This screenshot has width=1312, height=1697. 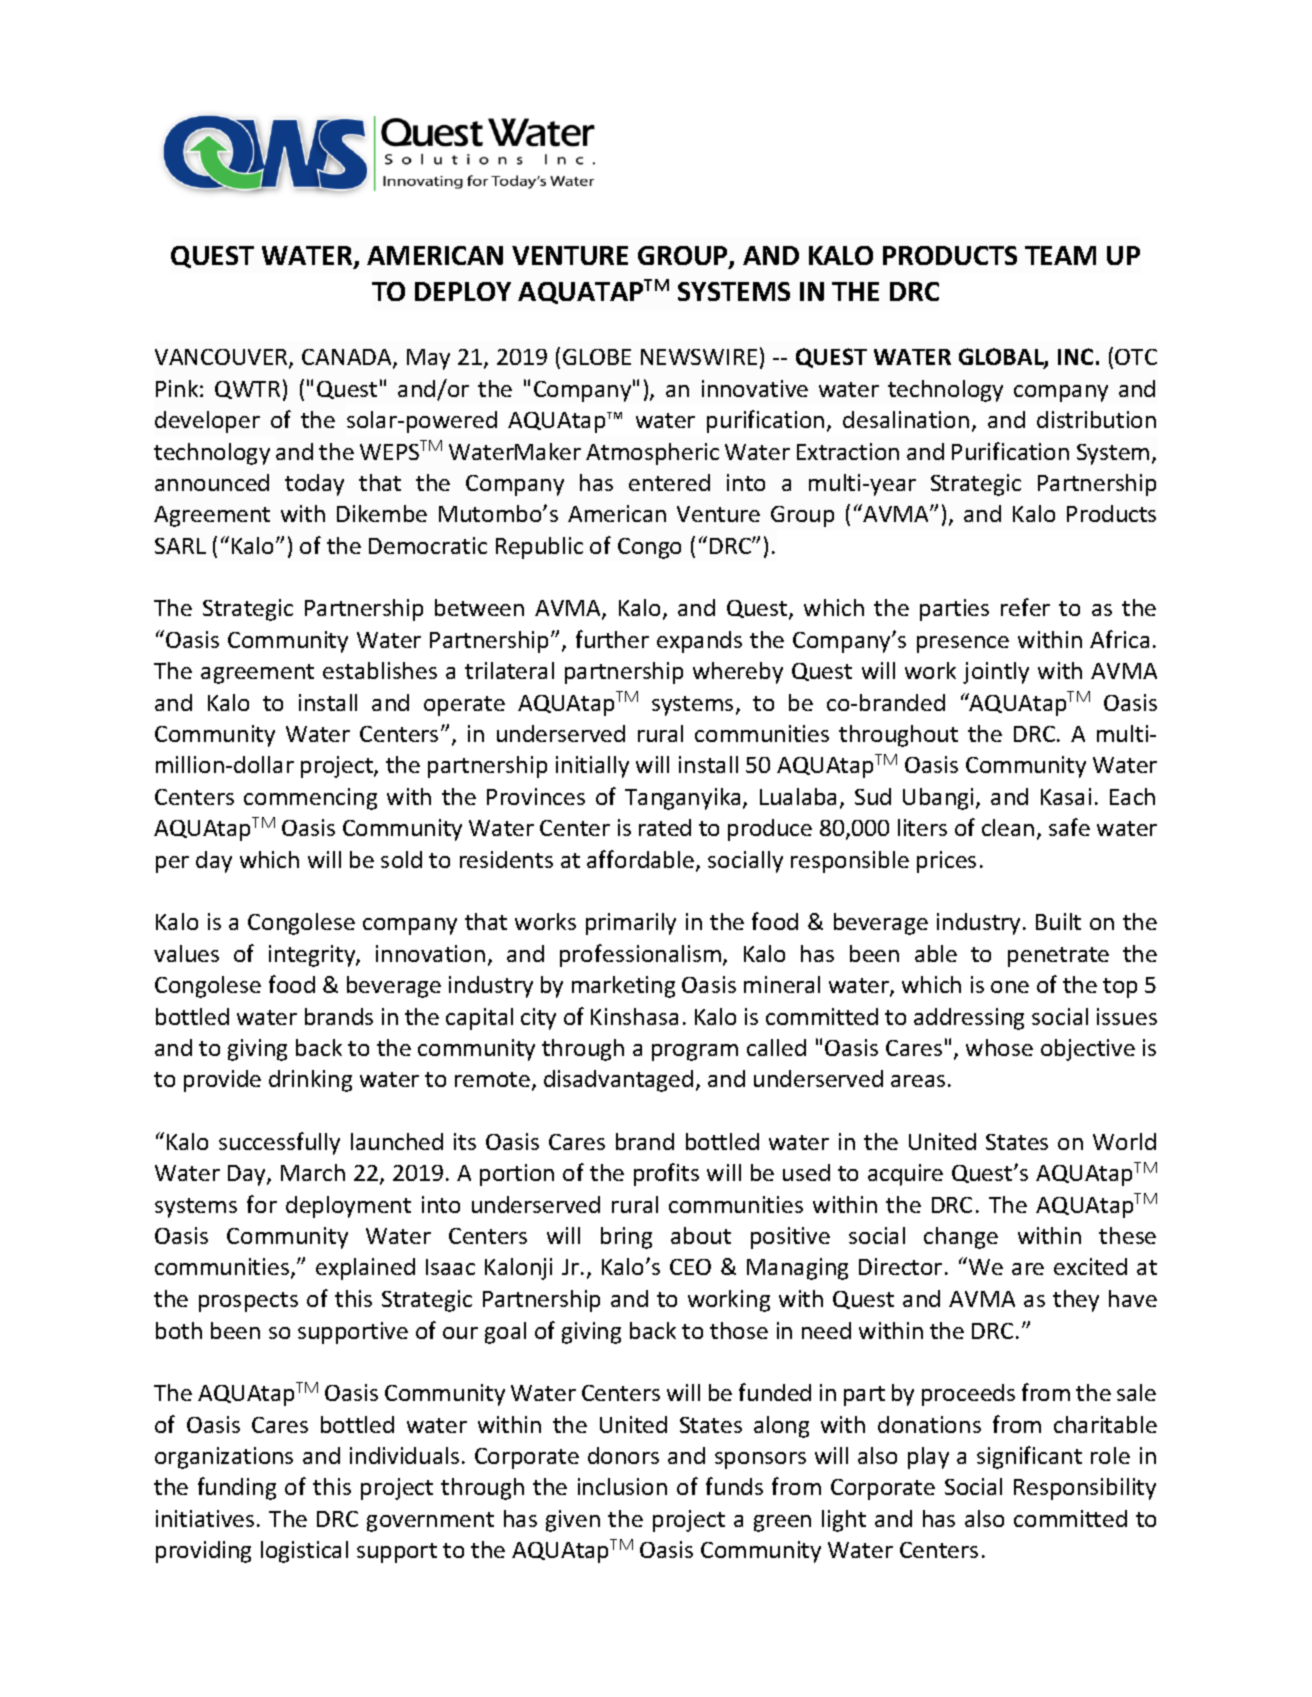 What do you see at coordinates (380, 670) in the screenshot?
I see `establishes` at bounding box center [380, 670].
